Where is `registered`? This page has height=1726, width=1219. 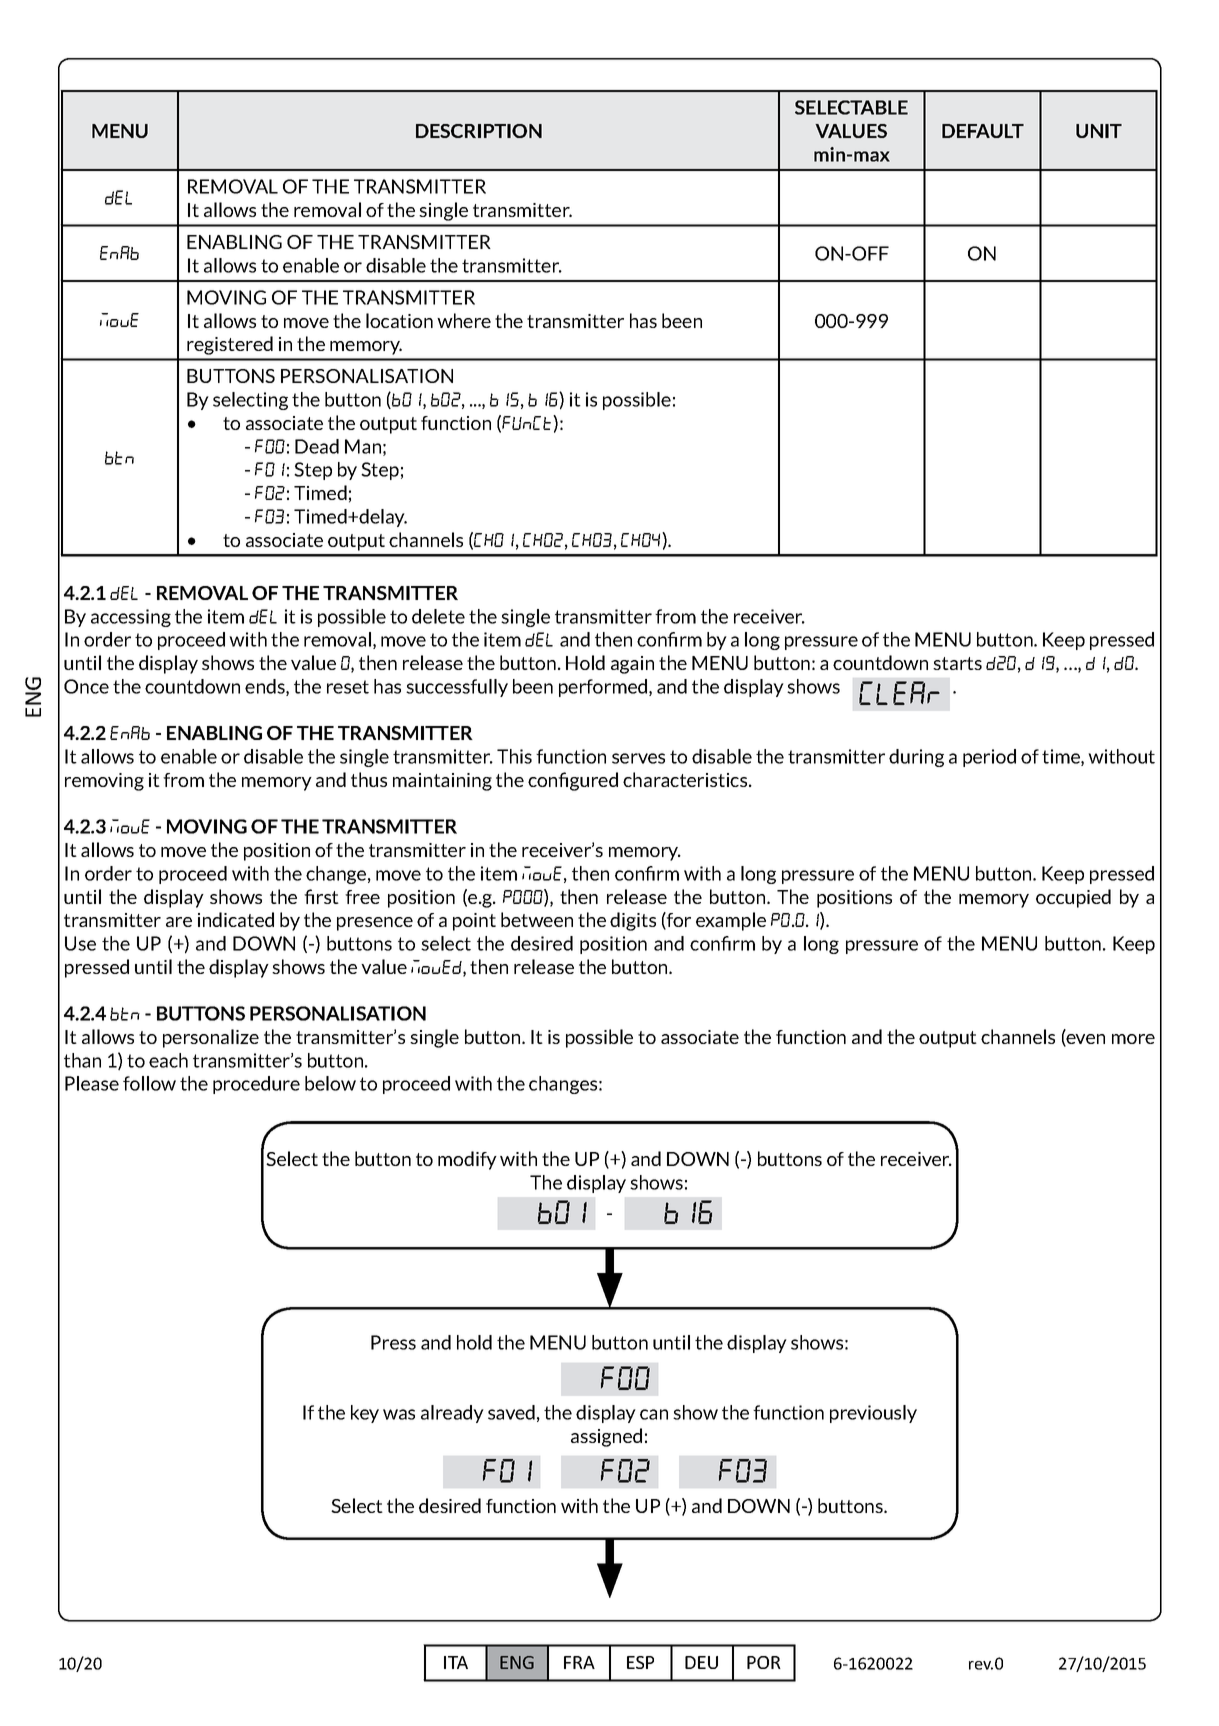 registered is located at coordinates (230, 345).
